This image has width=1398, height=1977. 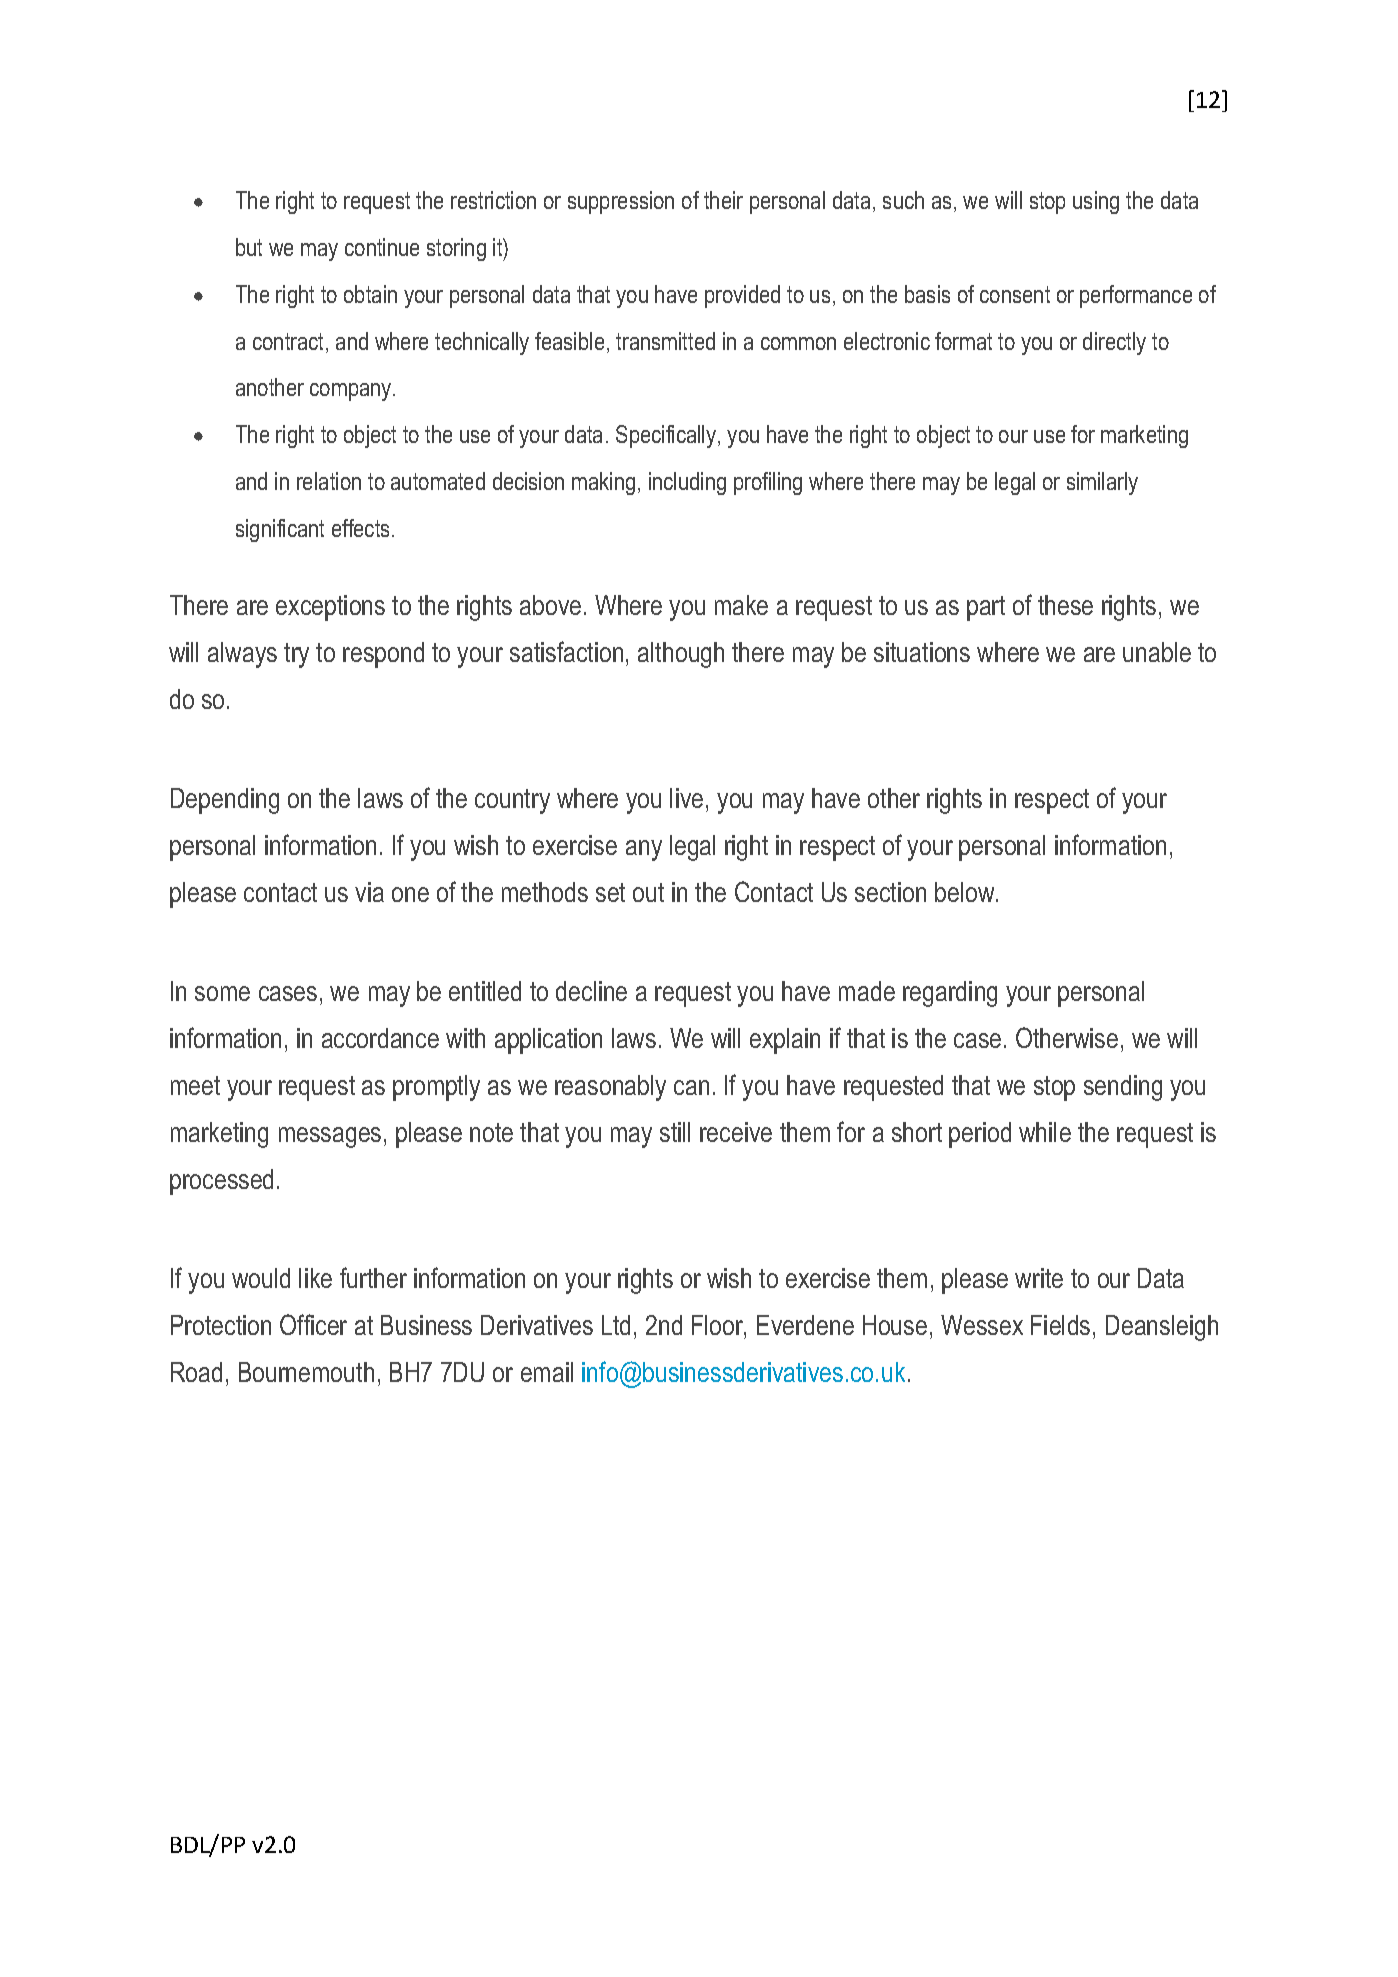 I want to click on their, so click(x=723, y=200).
